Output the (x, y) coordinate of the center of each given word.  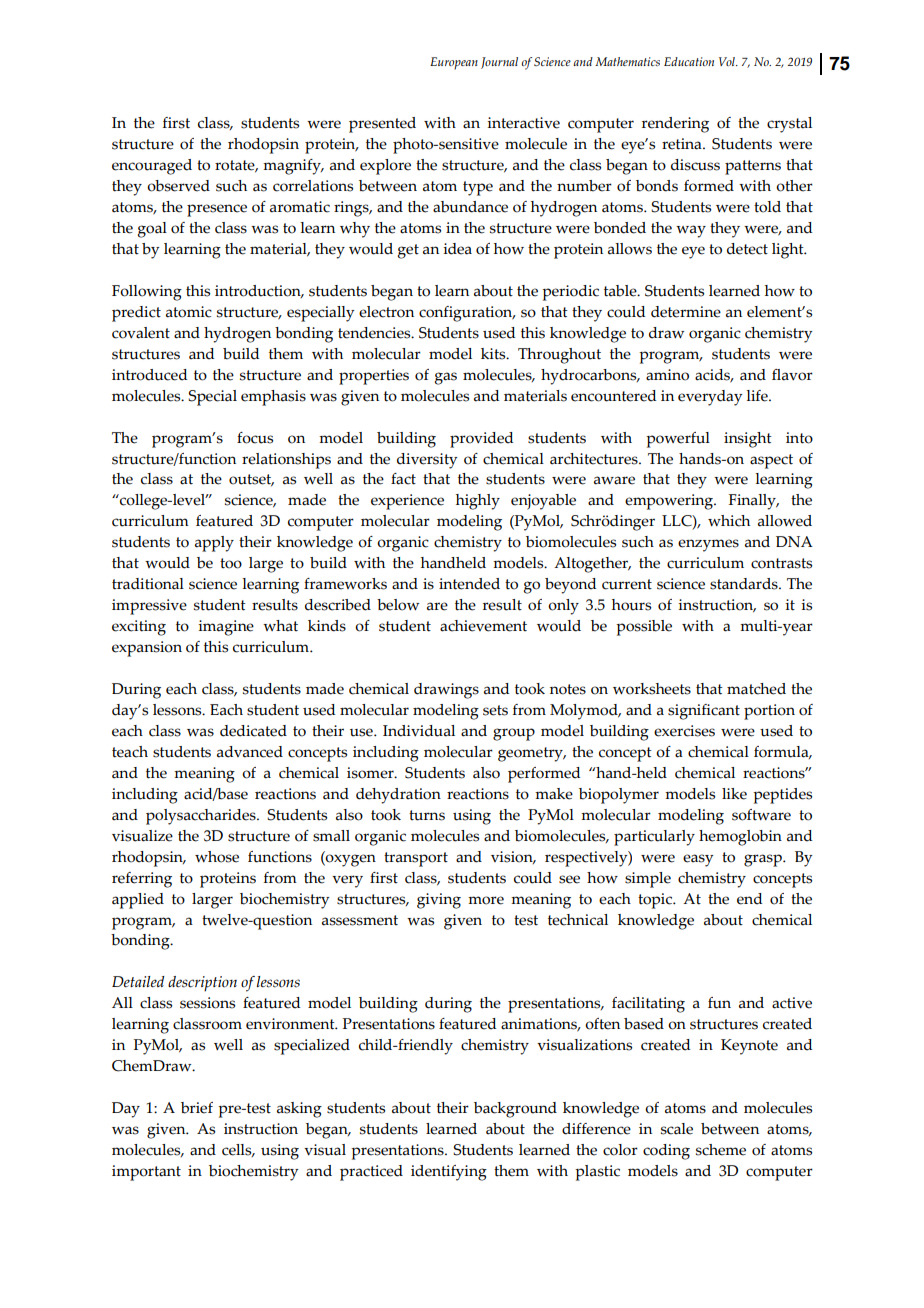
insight (748, 440)
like (734, 794)
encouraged (152, 167)
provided (481, 440)
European (454, 63)
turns (427, 815)
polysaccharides (202, 817)
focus (255, 438)
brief (197, 1108)
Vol (728, 61)
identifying (449, 1173)
